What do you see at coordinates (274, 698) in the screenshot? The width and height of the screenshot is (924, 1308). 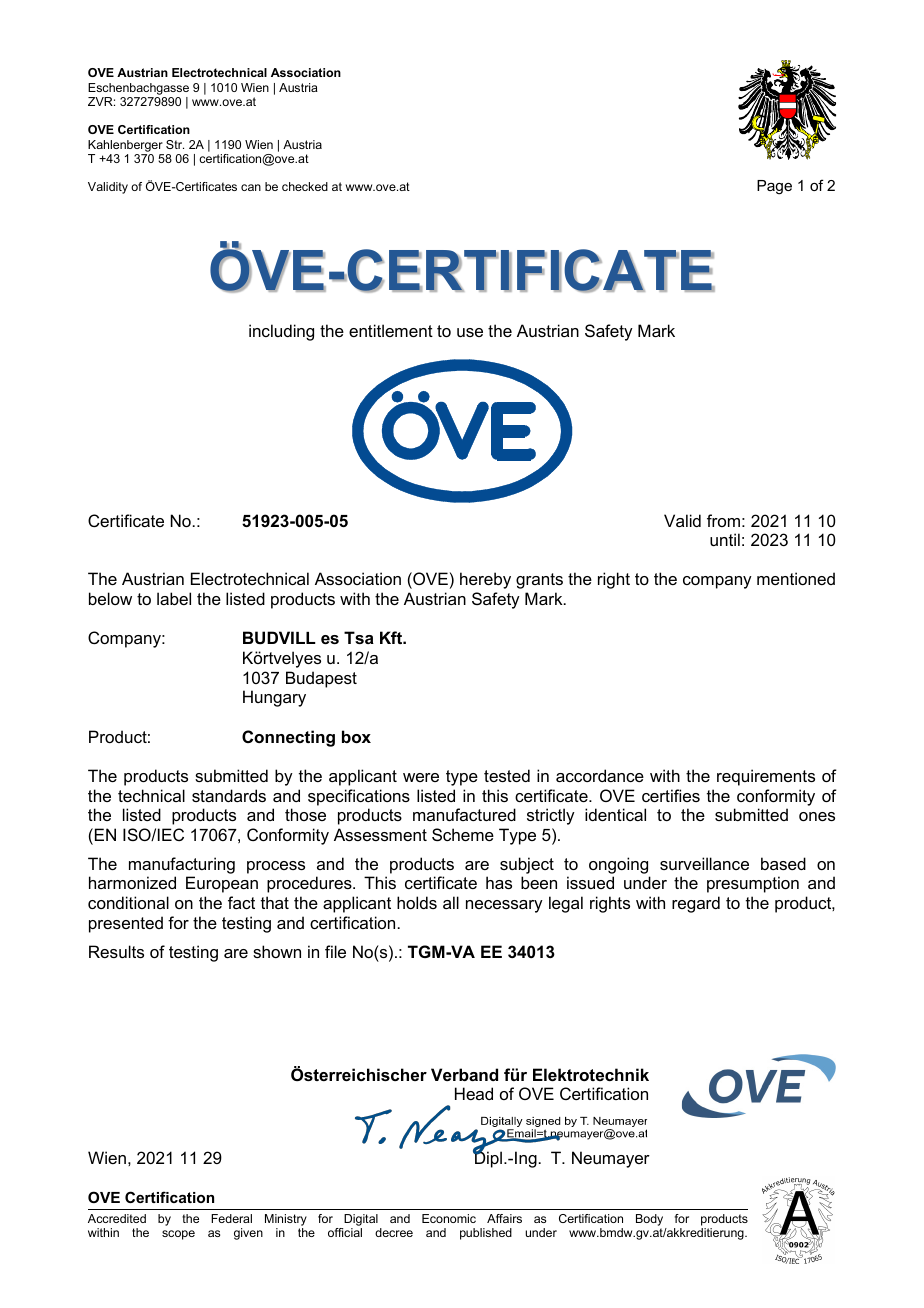 I see `Hungary` at bounding box center [274, 698].
